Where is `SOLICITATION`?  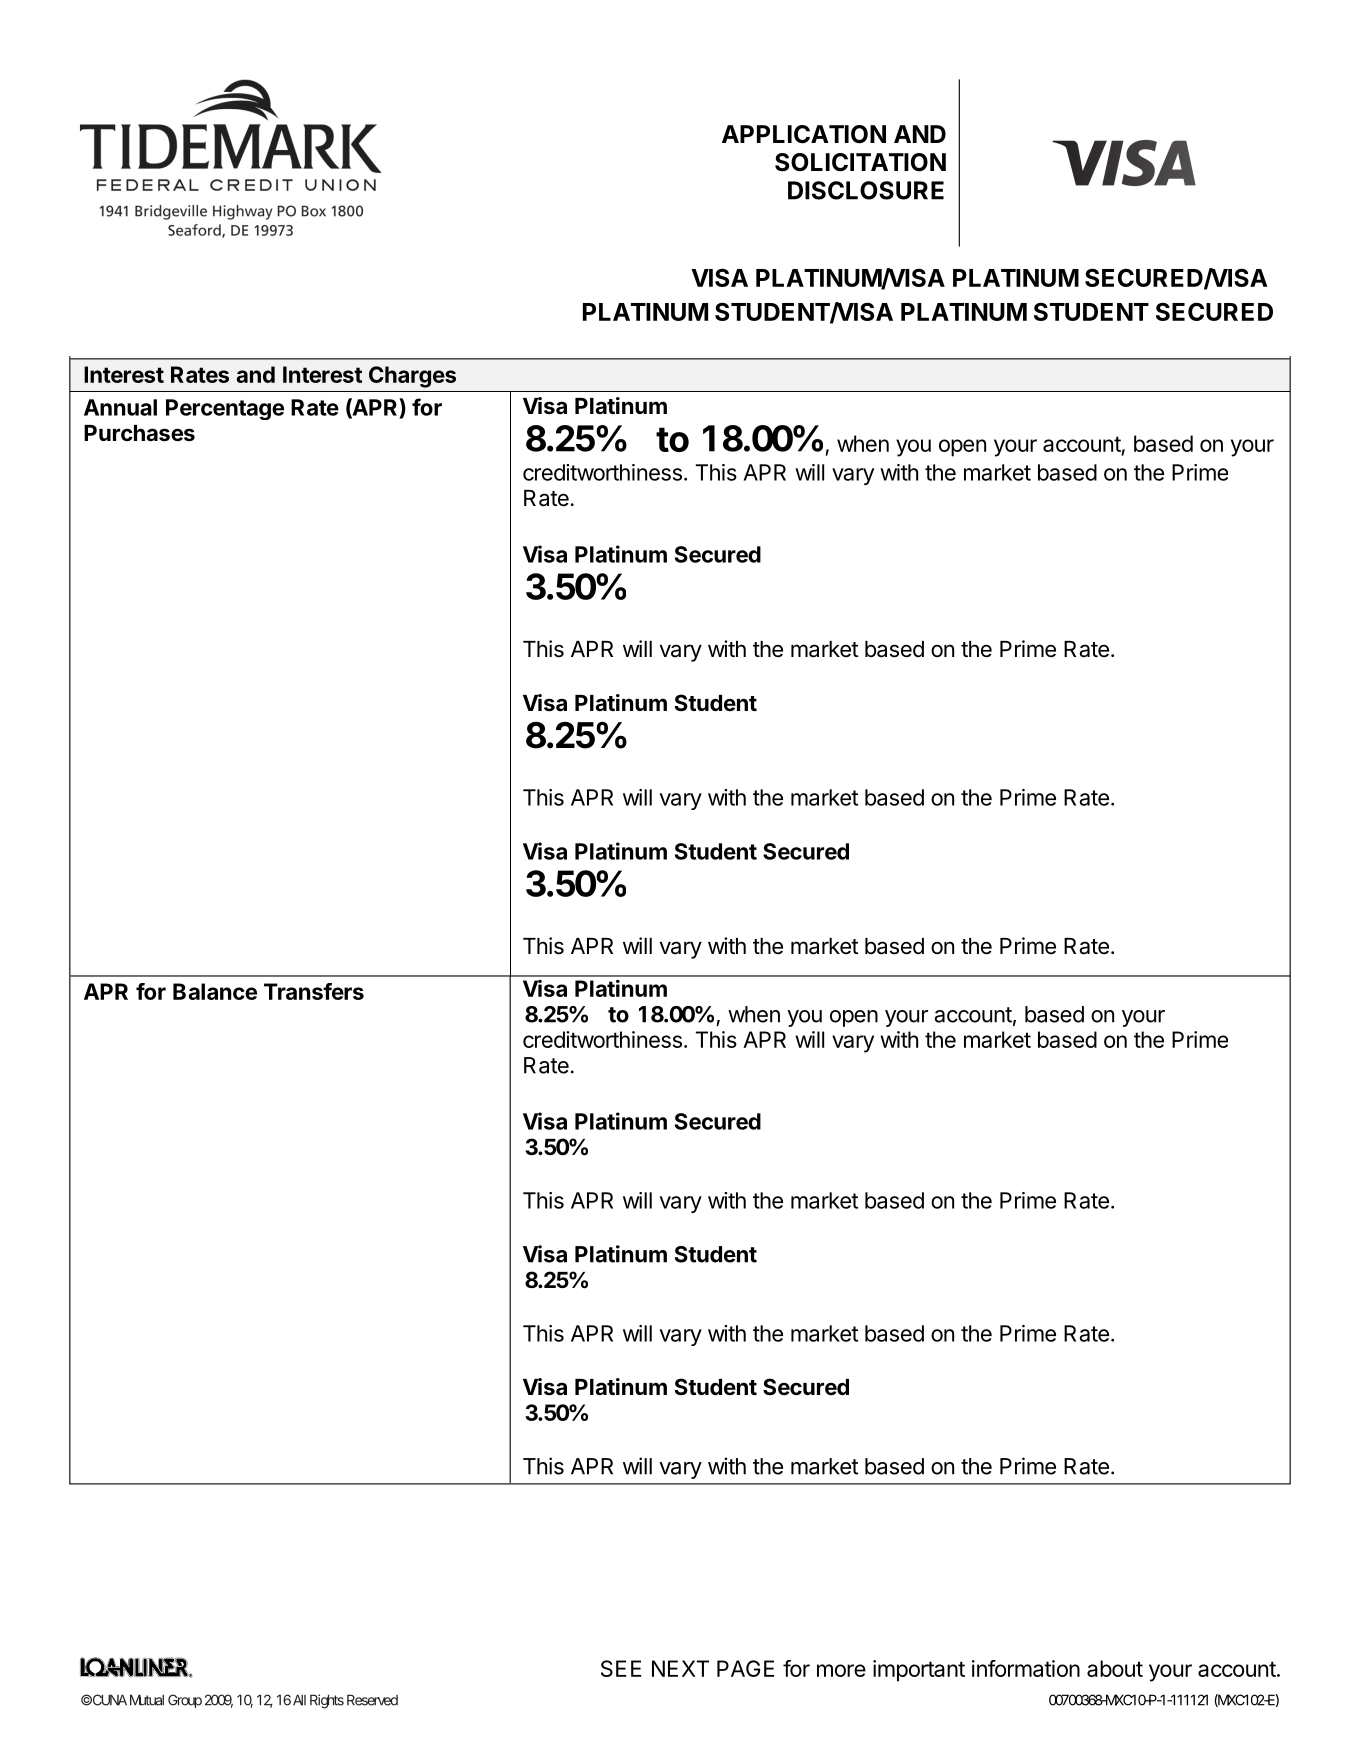 SOLICITATION is located at coordinates (860, 162).
